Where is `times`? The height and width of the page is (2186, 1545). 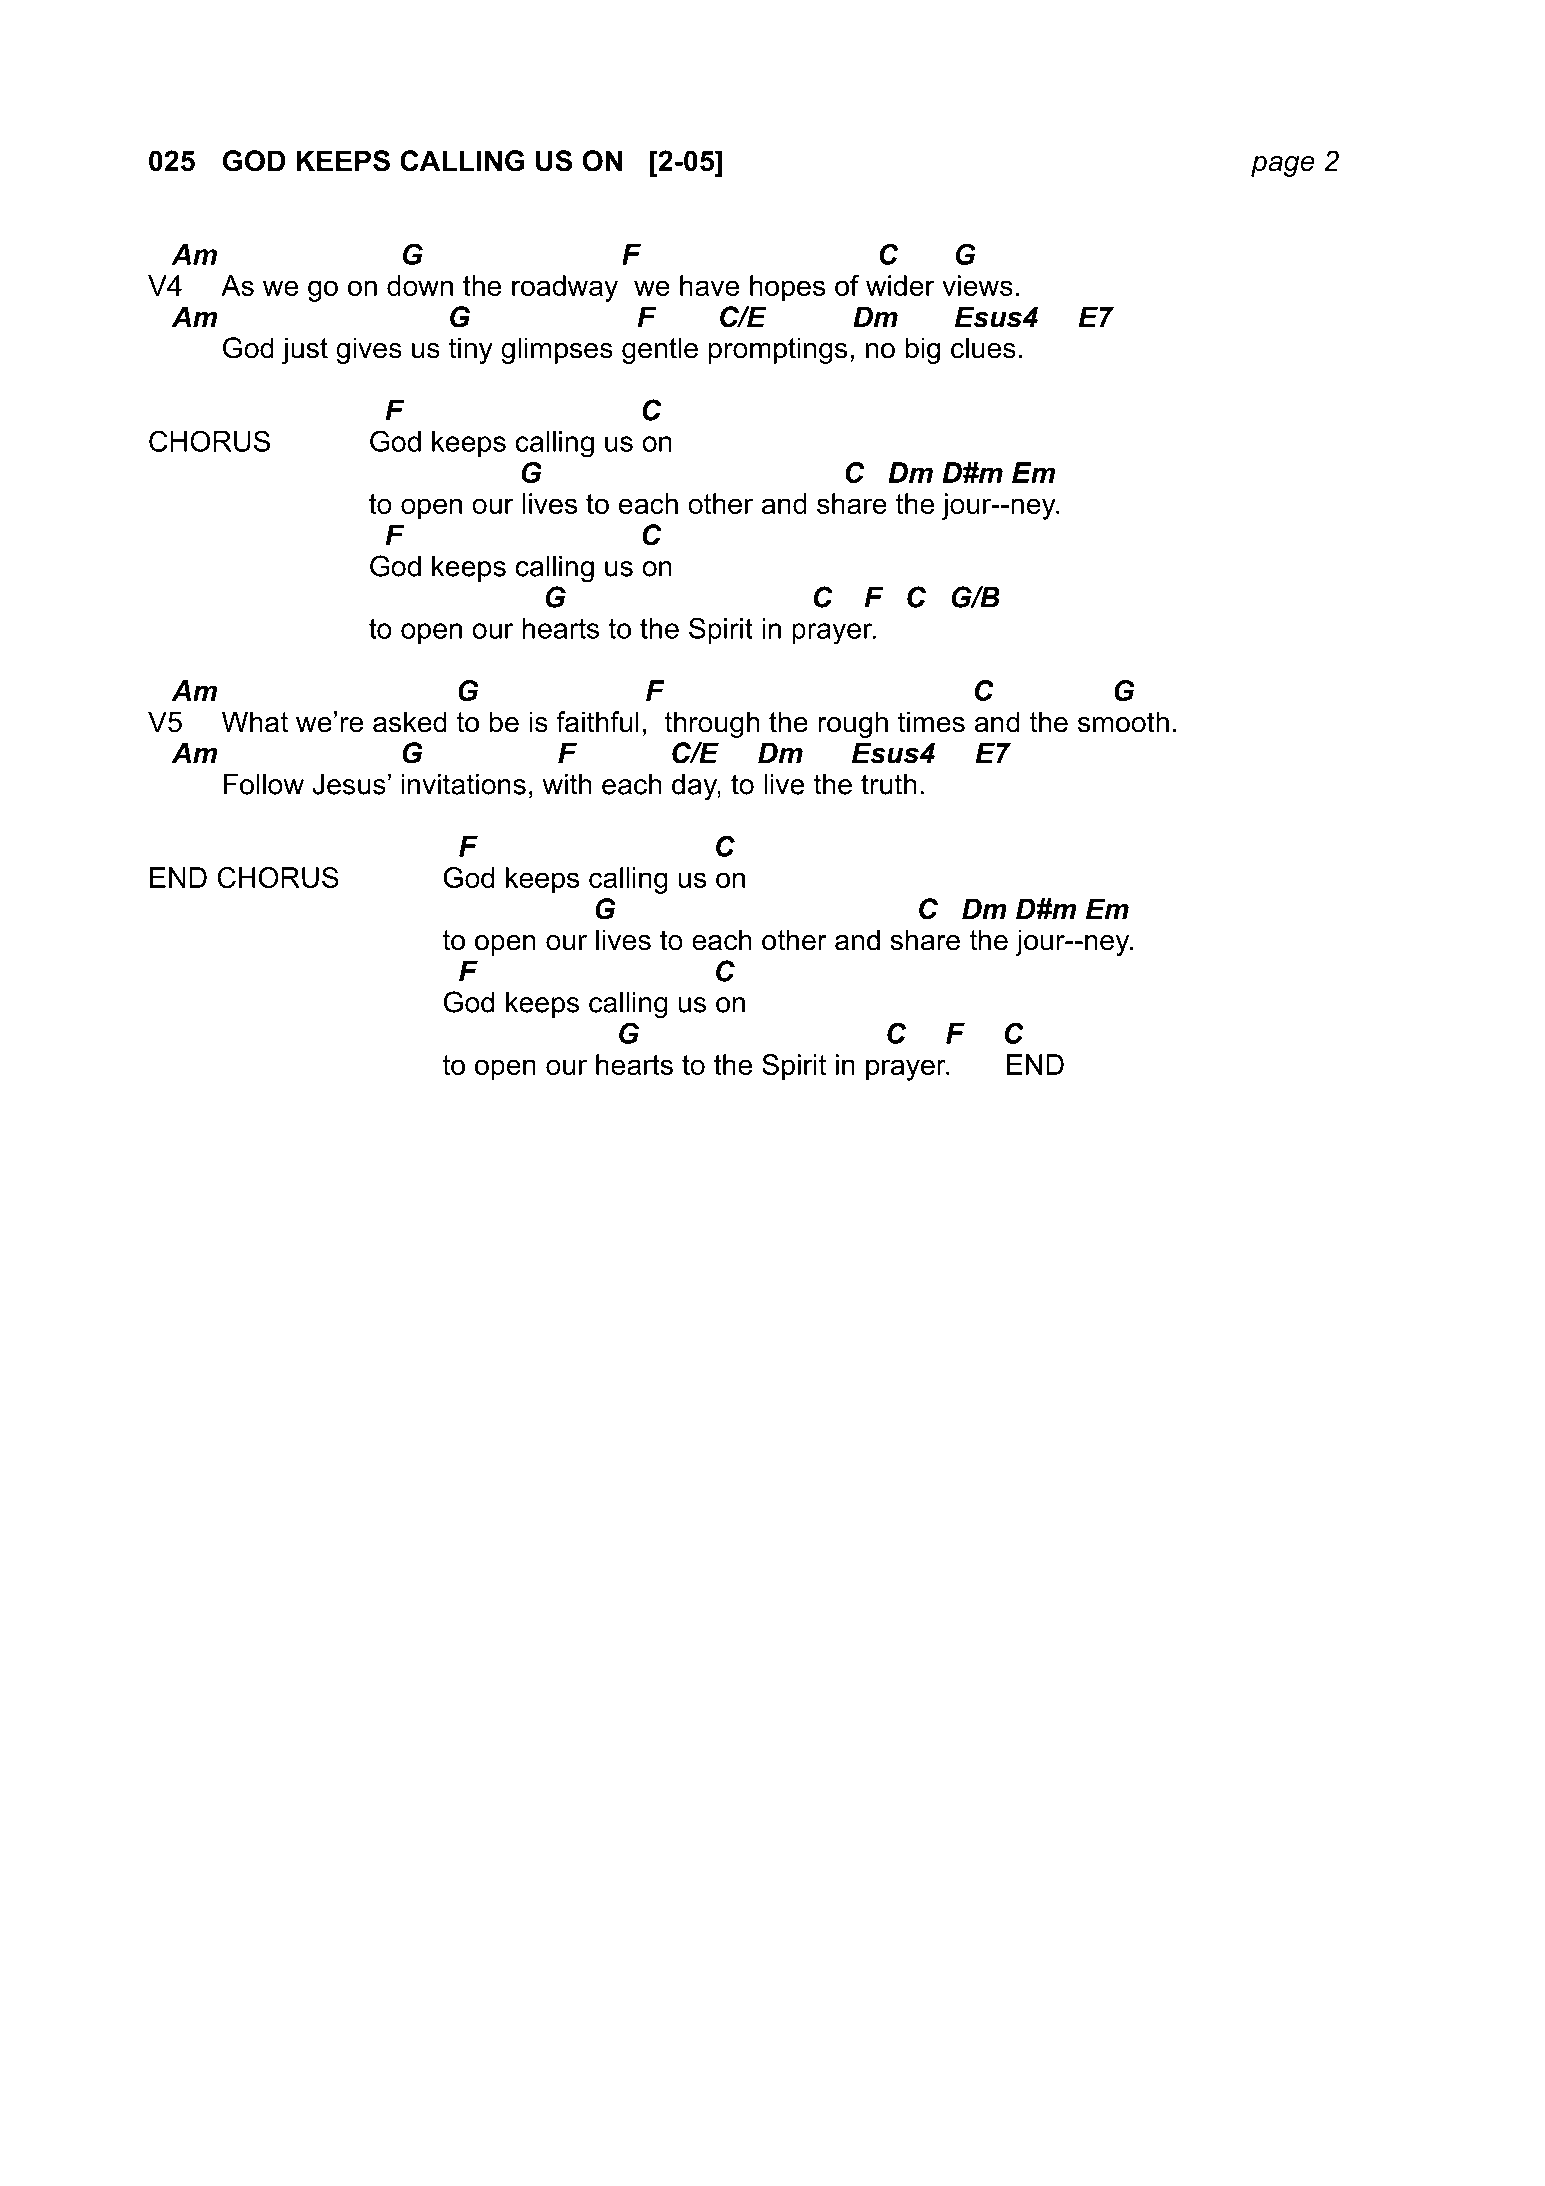 times is located at coordinates (931, 722).
